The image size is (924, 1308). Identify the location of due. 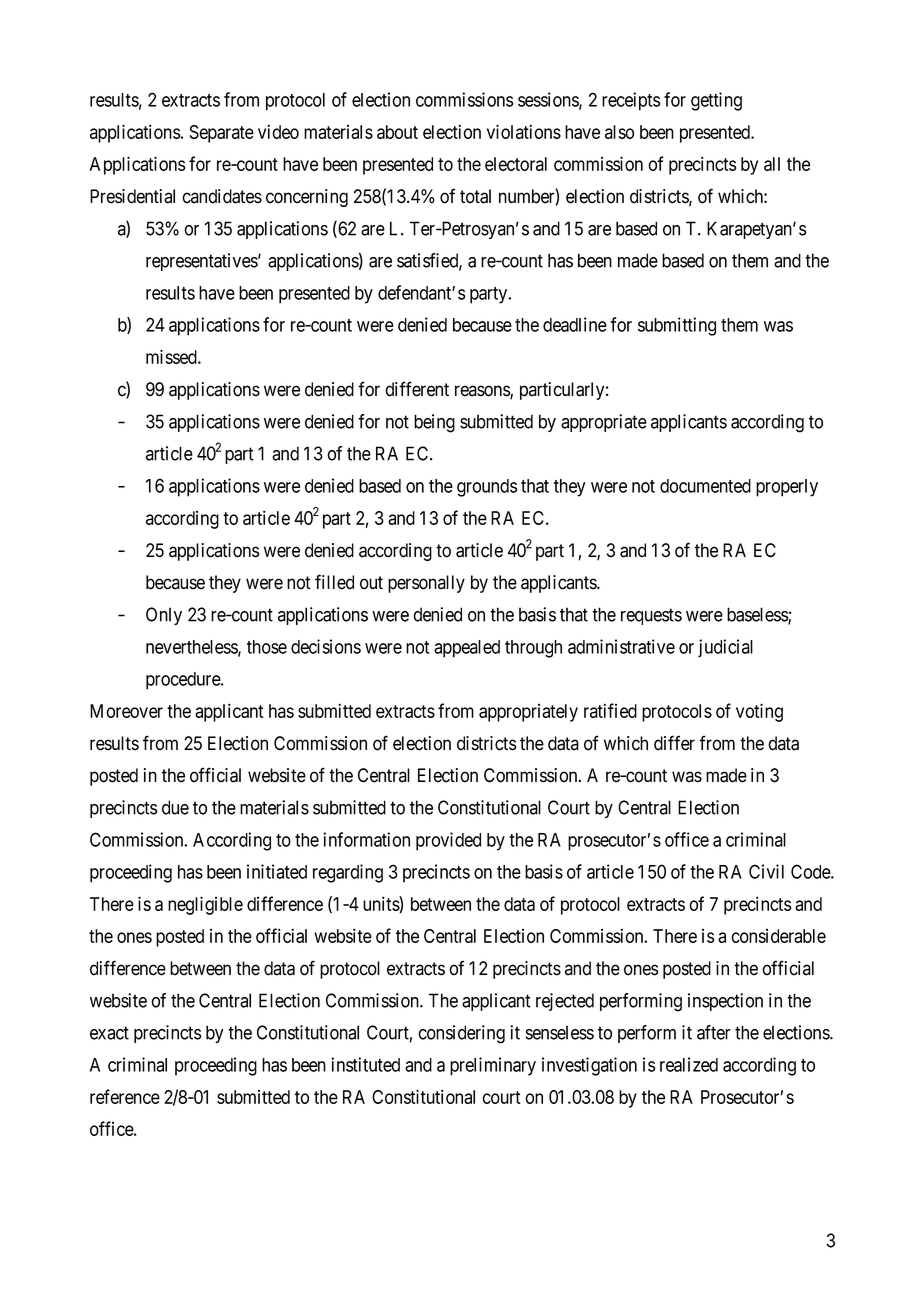
(175, 807).
